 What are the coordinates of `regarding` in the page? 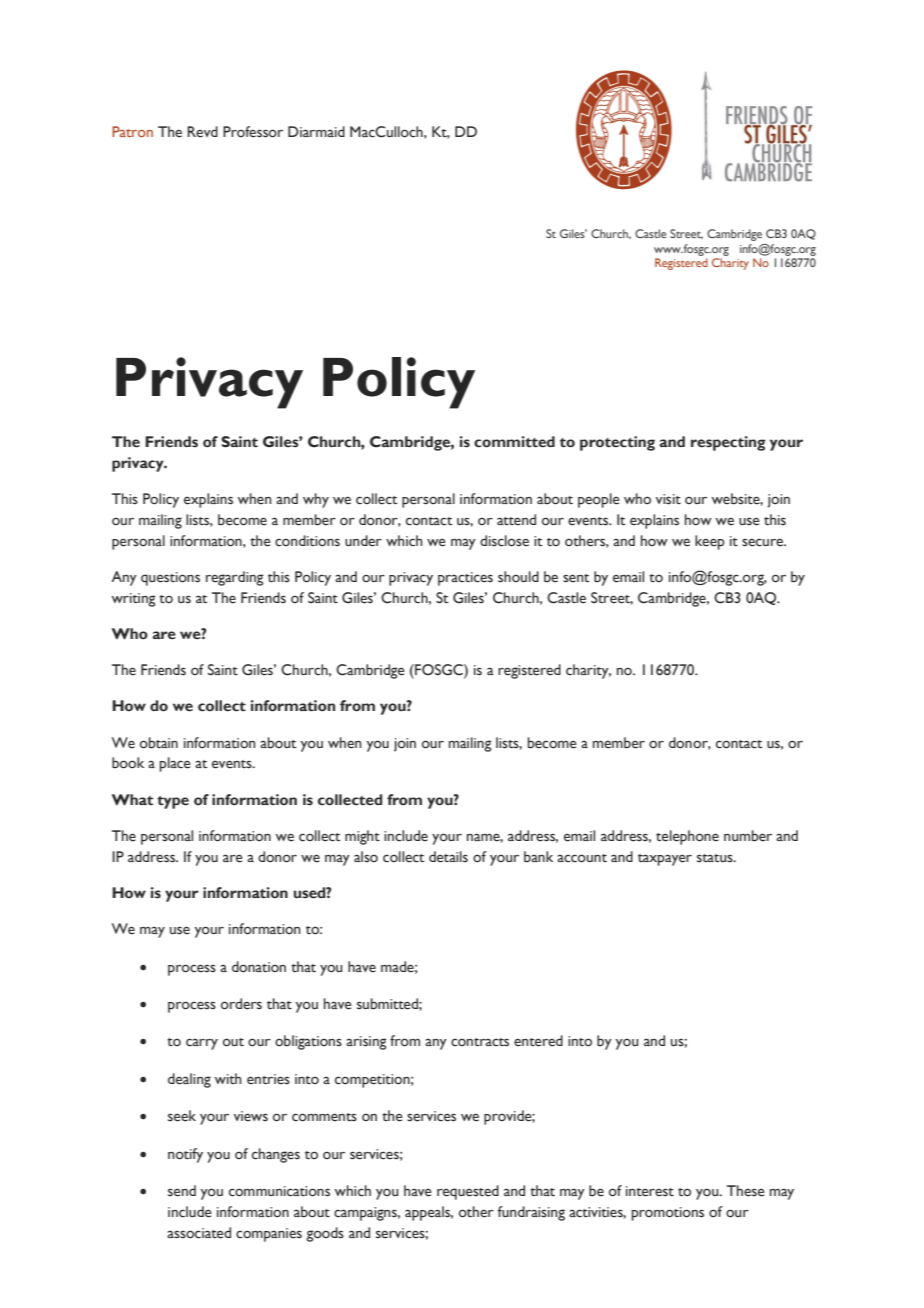 It's located at (235, 578).
